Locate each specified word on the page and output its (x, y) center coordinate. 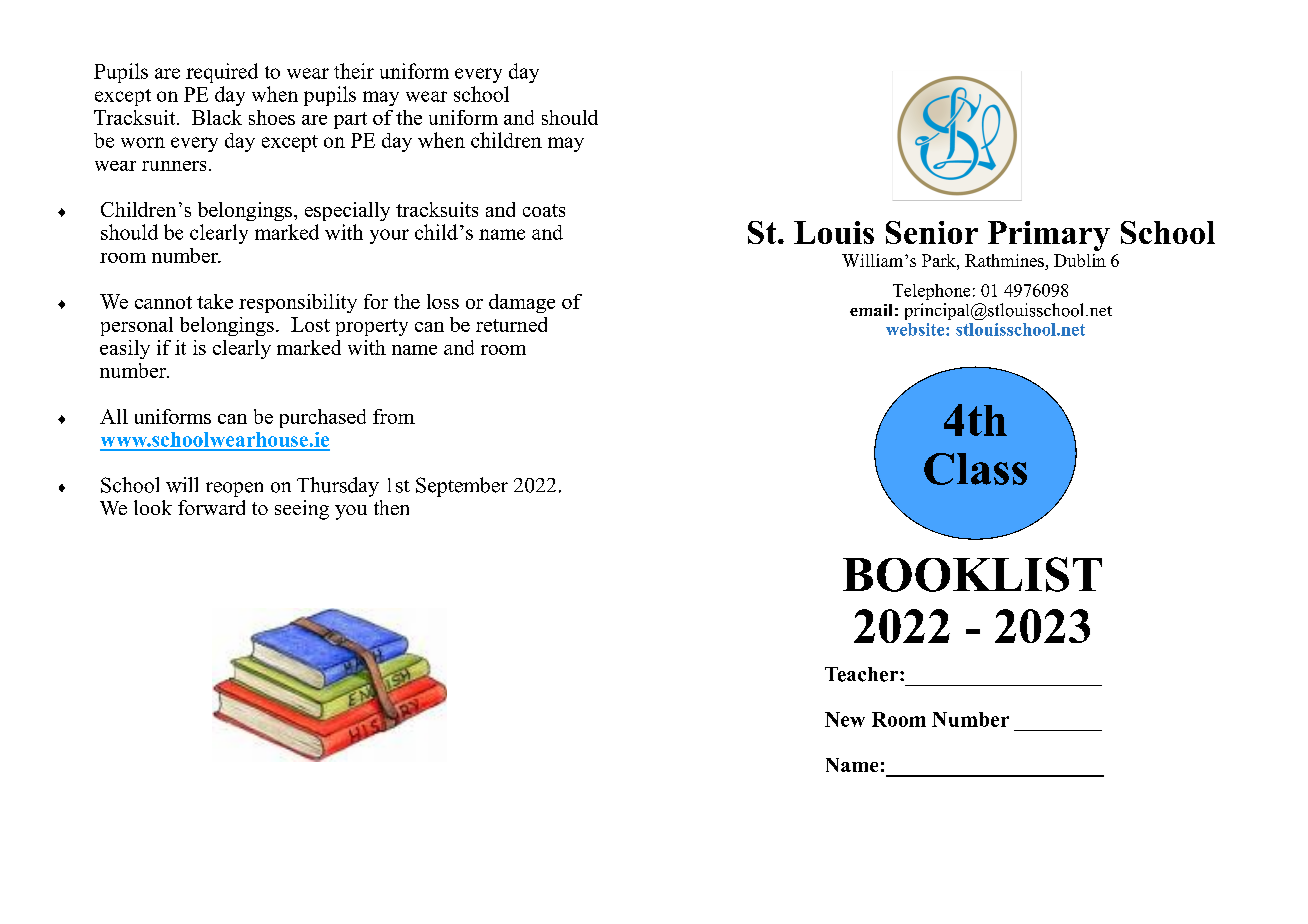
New (845, 719)
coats (544, 210)
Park (940, 260)
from (394, 416)
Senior (932, 232)
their (354, 71)
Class (975, 469)
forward (211, 507)
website (916, 329)
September (462, 487)
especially (347, 211)
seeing (302, 510)
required (222, 73)
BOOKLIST (972, 574)
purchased (323, 418)
